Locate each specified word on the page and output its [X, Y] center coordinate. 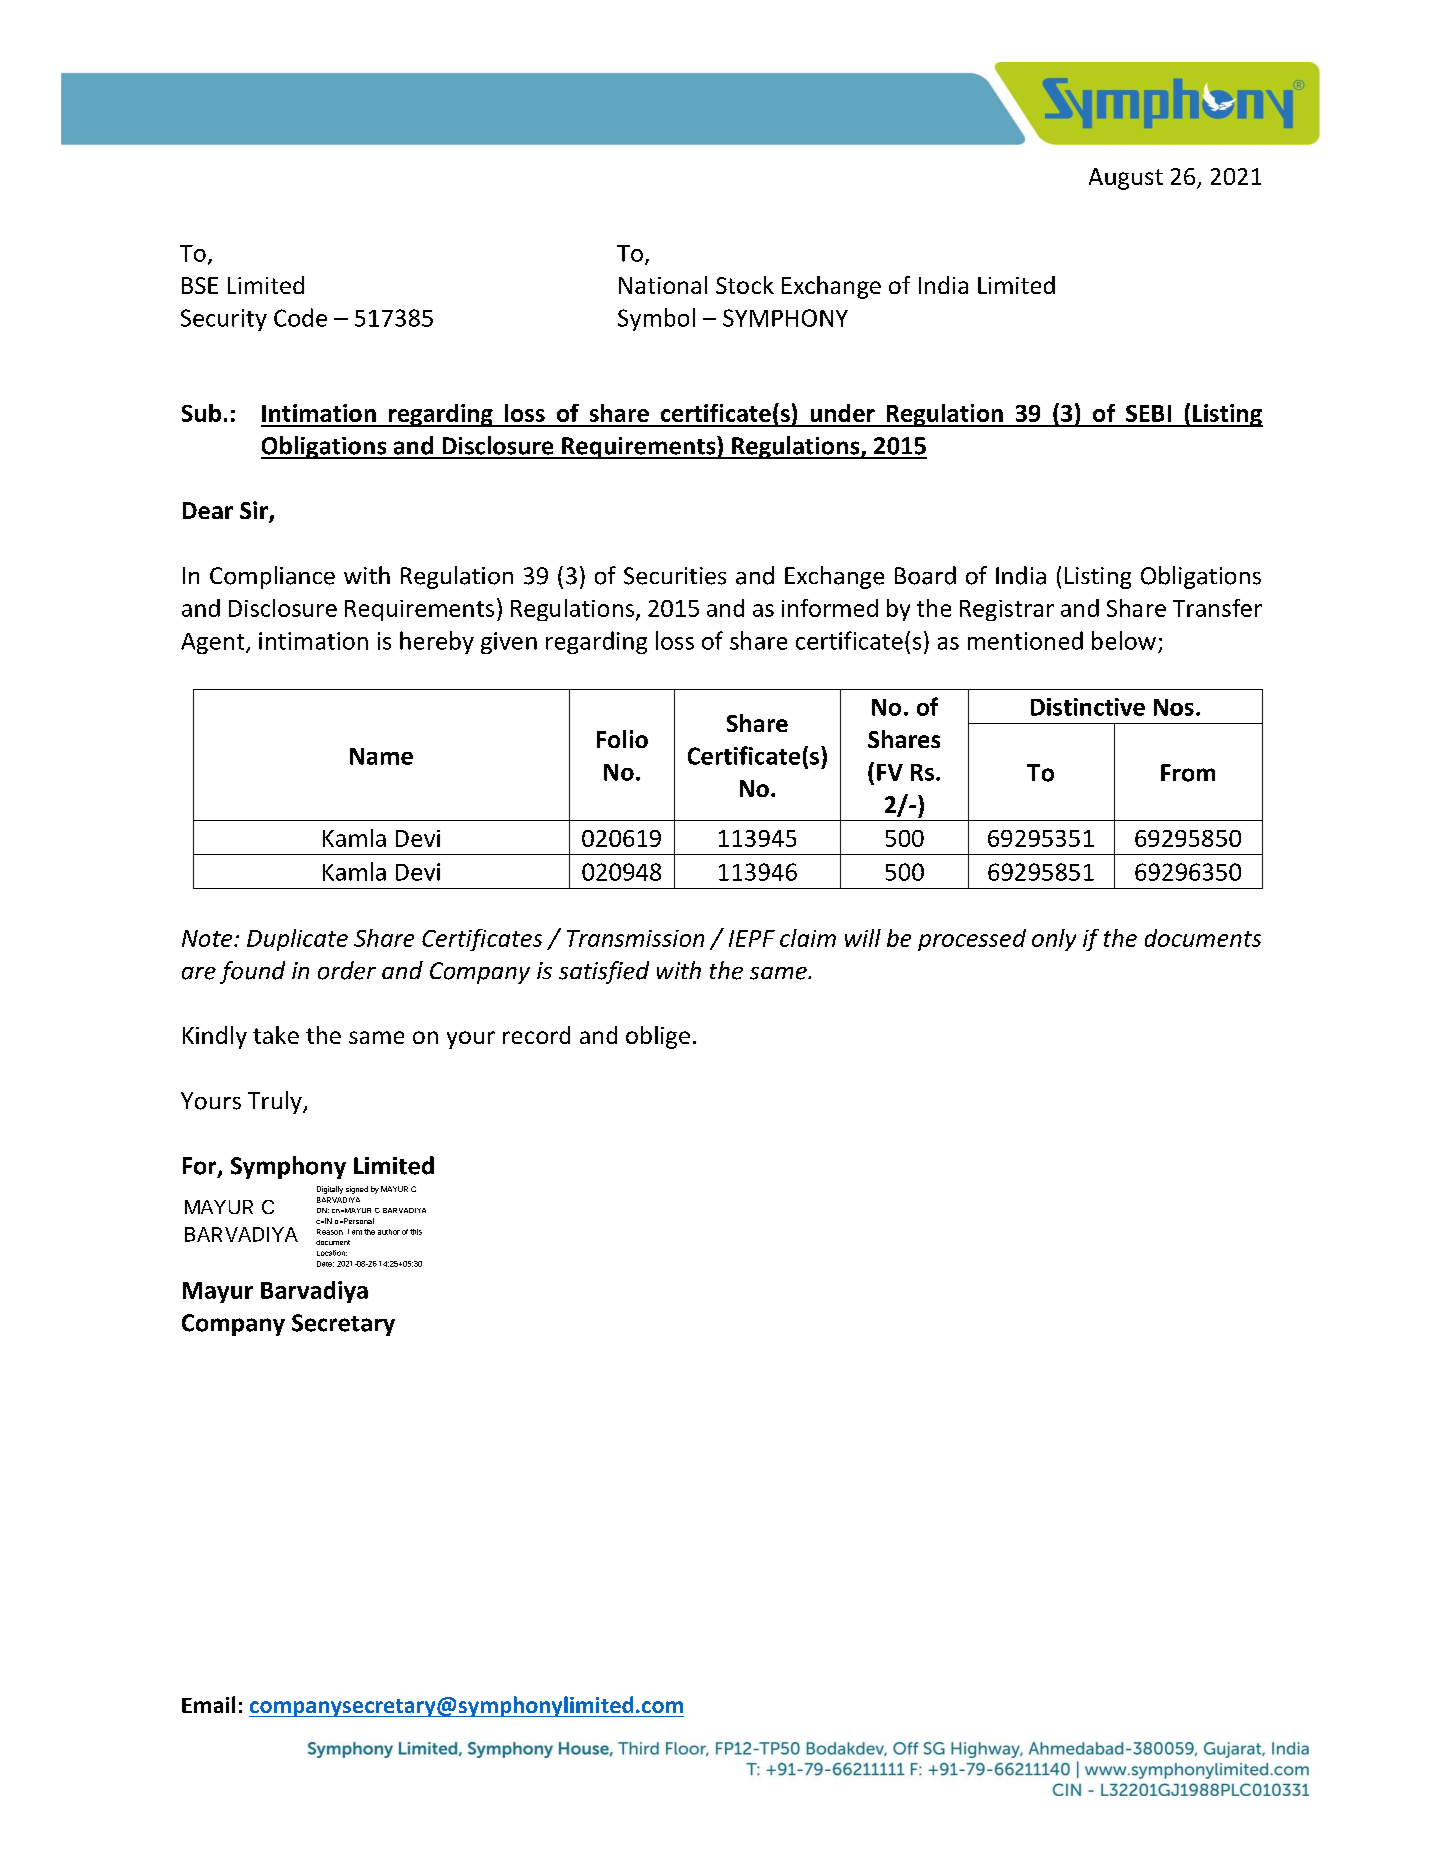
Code [300, 317]
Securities [675, 576]
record [536, 1035]
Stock [745, 285]
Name [381, 756]
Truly [276, 1102]
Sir [255, 511]
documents [1203, 938]
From [1188, 773]
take [276, 1035]
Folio [622, 739]
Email [208, 1704]
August [1126, 179]
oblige [658, 1037]
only [1054, 940]
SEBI [1148, 413]
